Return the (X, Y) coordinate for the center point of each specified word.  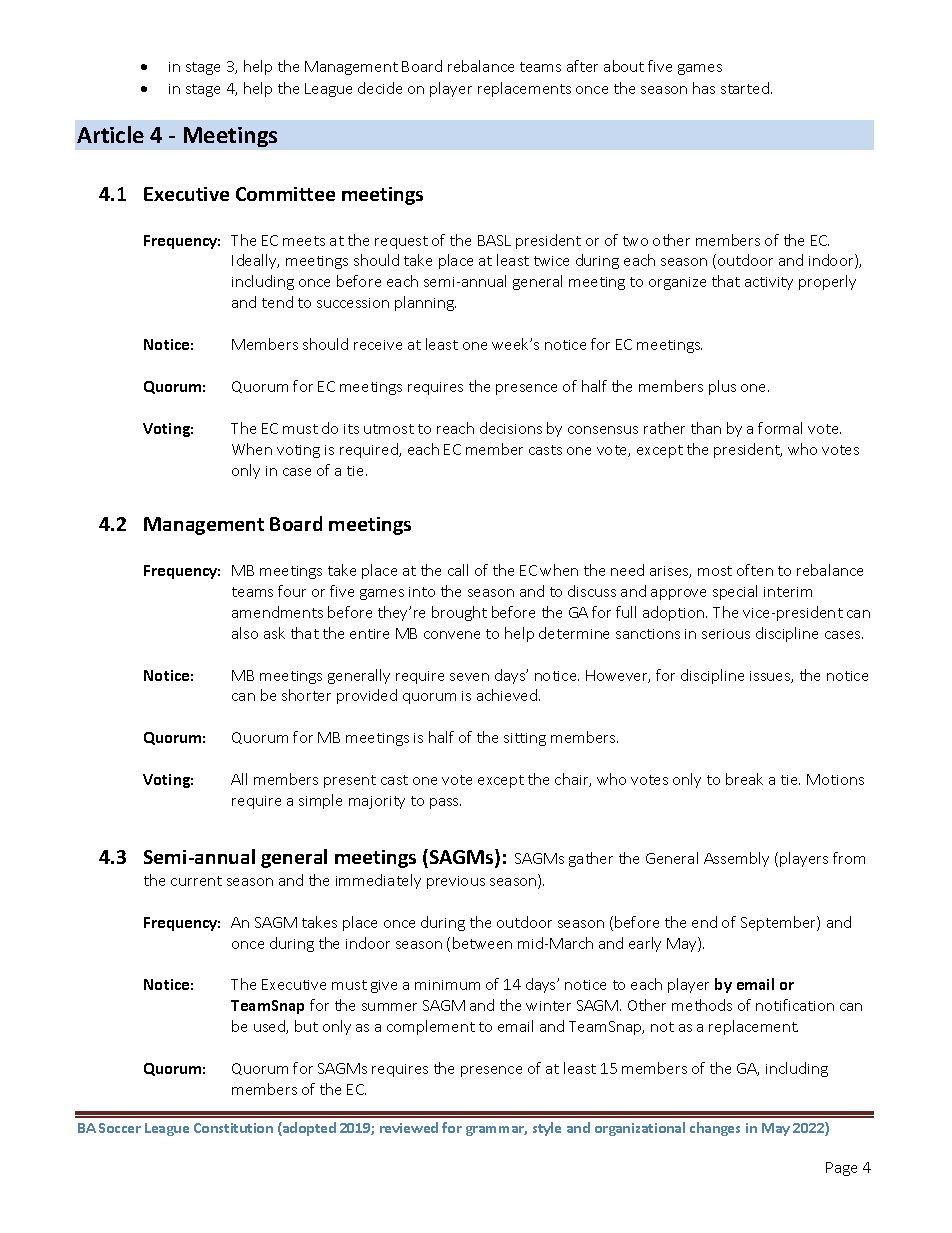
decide (380, 88)
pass (445, 803)
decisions (511, 428)
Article (110, 134)
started (746, 88)
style (547, 1129)
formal (780, 428)
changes (715, 1129)
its (351, 429)
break (744, 779)
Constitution (233, 1128)
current (196, 881)
